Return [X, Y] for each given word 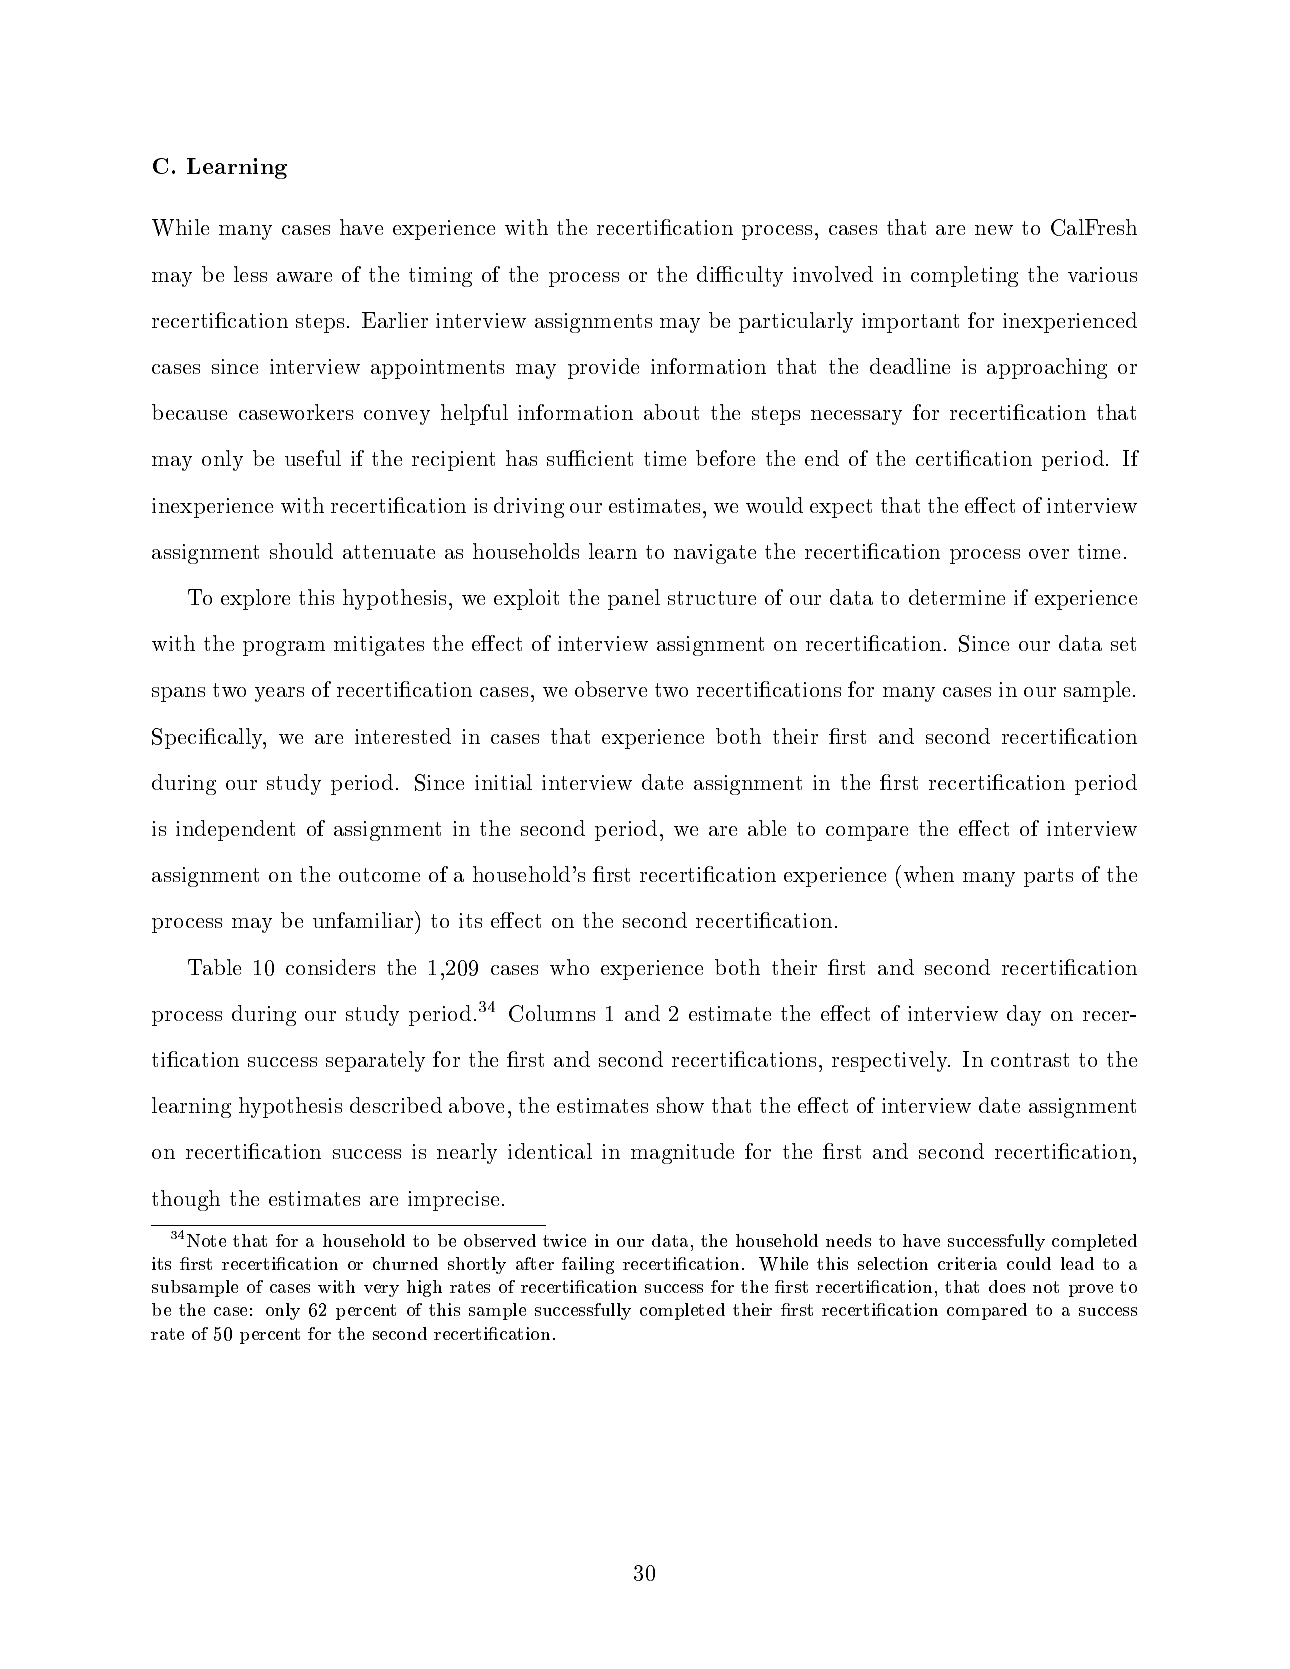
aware [304, 277]
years [279, 694]
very [381, 1290]
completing [964, 276]
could [1029, 1263]
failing [588, 1265]
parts [1048, 877]
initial [503, 782]
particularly [796, 322]
